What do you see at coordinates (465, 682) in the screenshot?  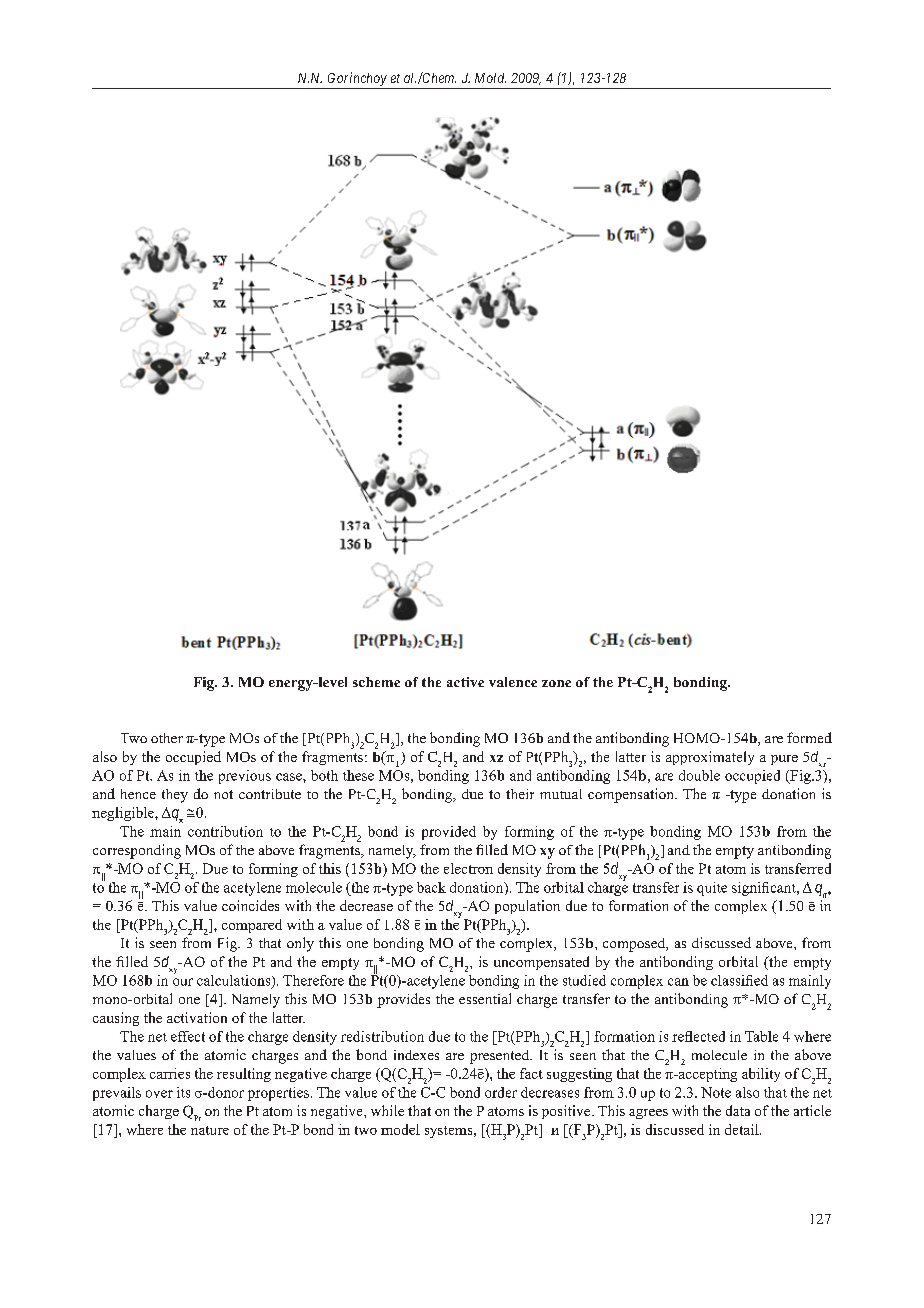 I see `active` at bounding box center [465, 682].
